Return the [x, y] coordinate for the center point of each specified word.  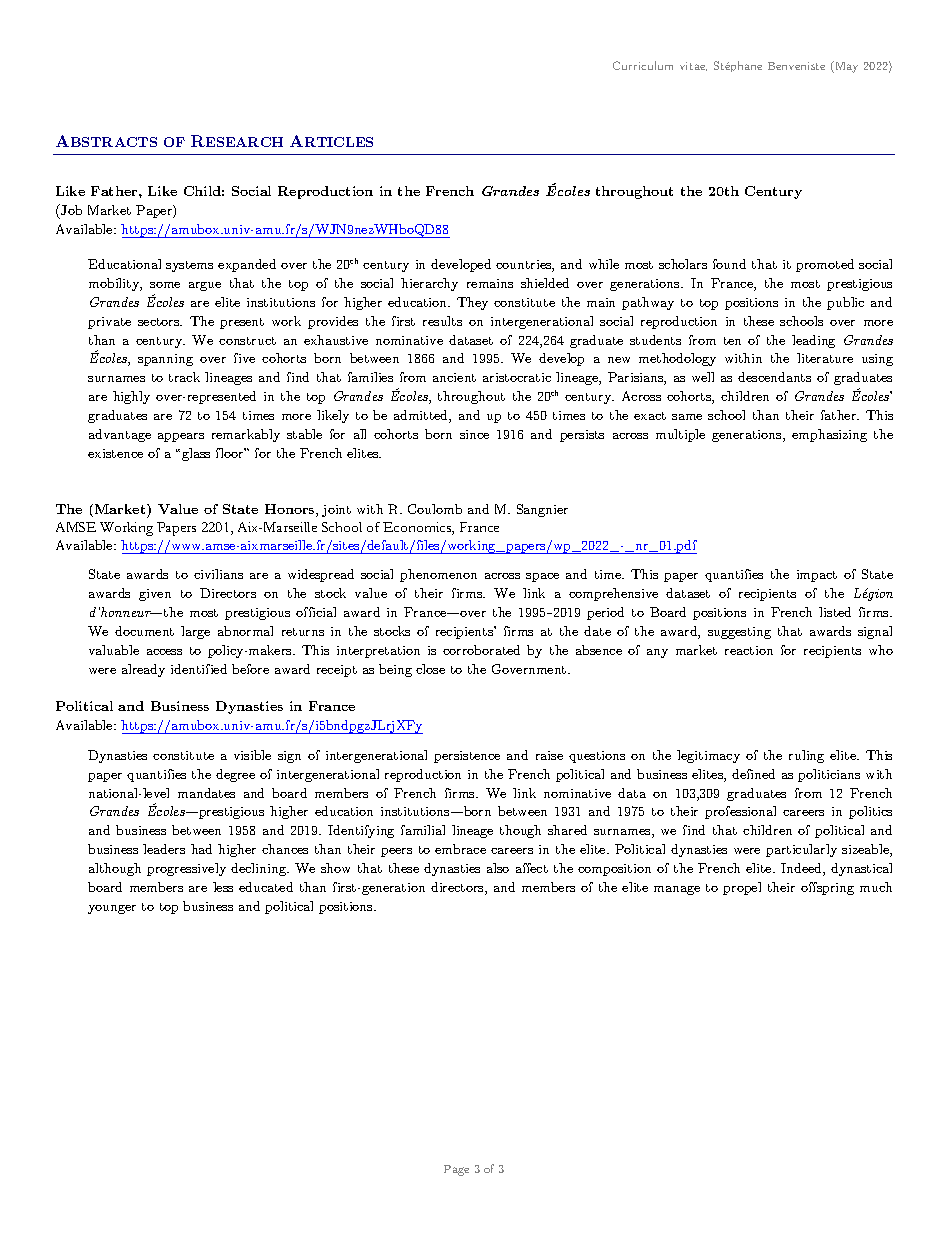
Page [456, 1170]
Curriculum [643, 65]
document [144, 631]
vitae [693, 66]
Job [70, 209]
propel [742, 888]
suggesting [739, 633]
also [498, 868]
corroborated [481, 650]
